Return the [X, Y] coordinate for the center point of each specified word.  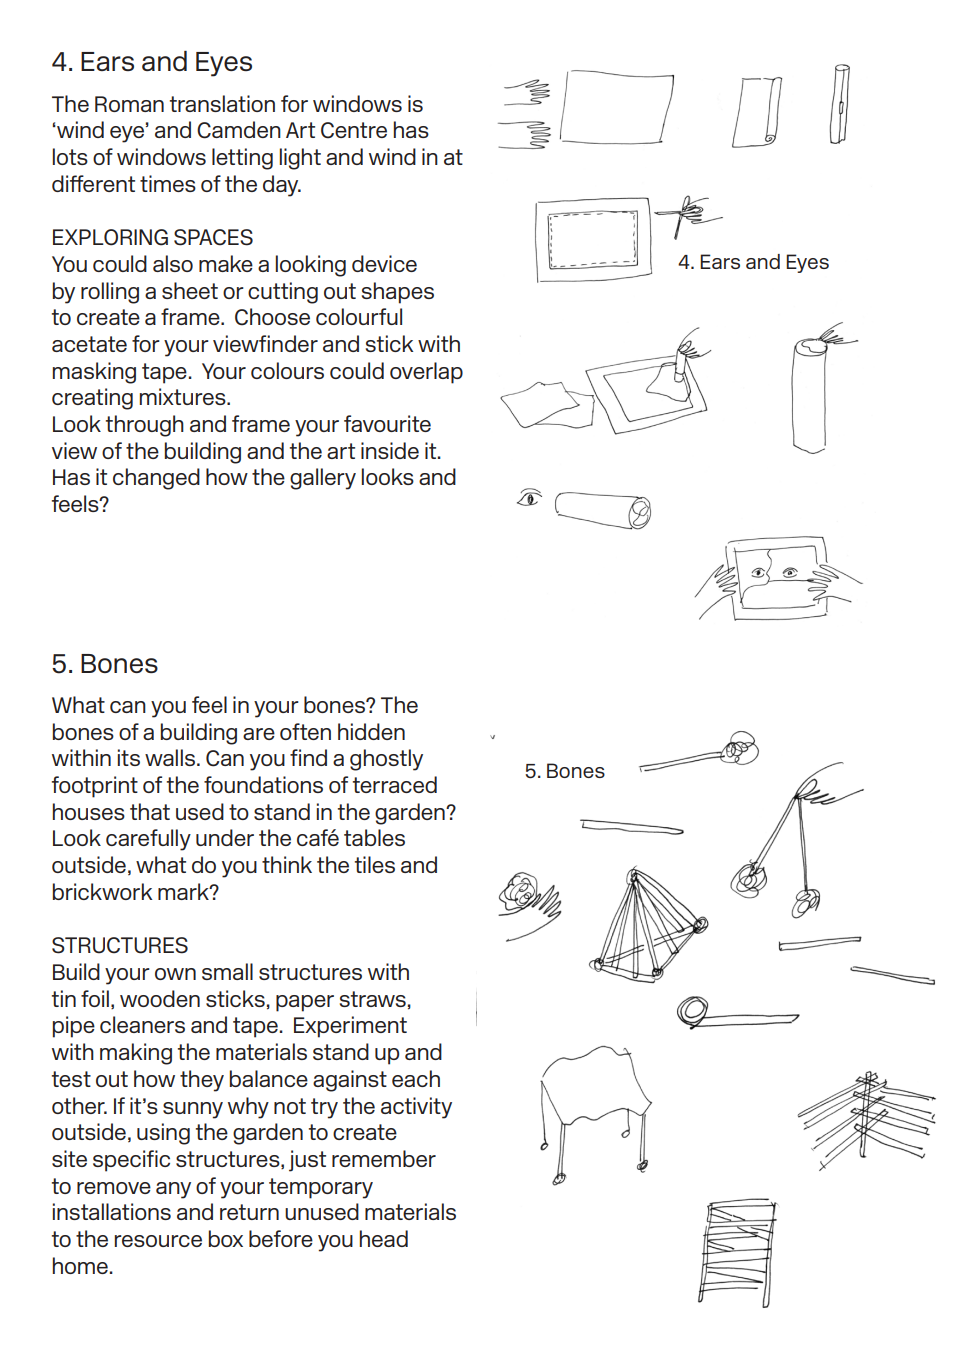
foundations [263, 784]
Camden [239, 130]
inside [390, 450]
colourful [359, 316]
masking [94, 373]
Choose [272, 317]
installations [112, 1211]
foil [95, 998]
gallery [323, 479]
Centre [354, 130]
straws [373, 999]
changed [156, 479]
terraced [395, 784]
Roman [129, 104]
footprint [95, 787]
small [227, 971]
